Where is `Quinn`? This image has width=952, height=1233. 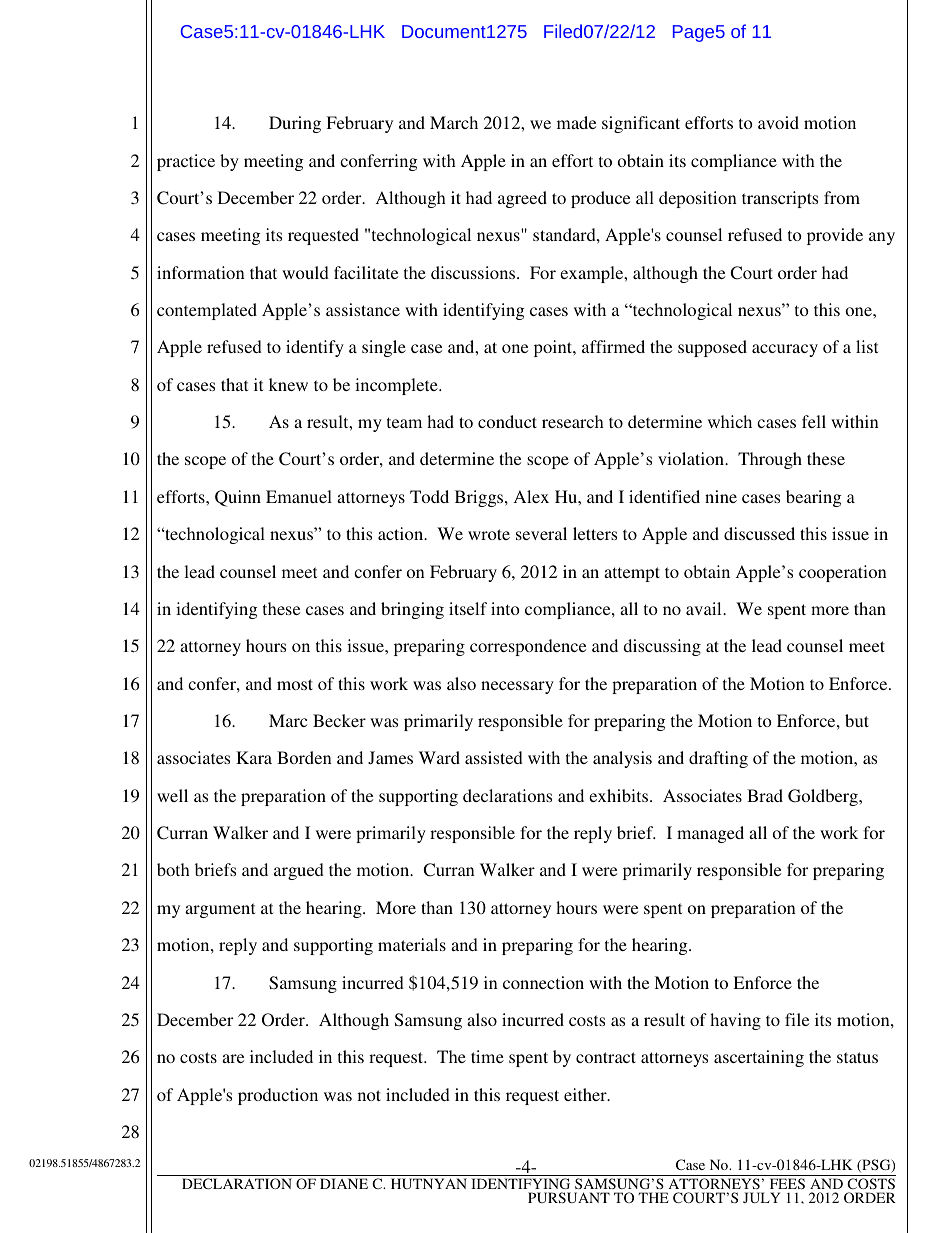 Quinn is located at coordinates (238, 498).
